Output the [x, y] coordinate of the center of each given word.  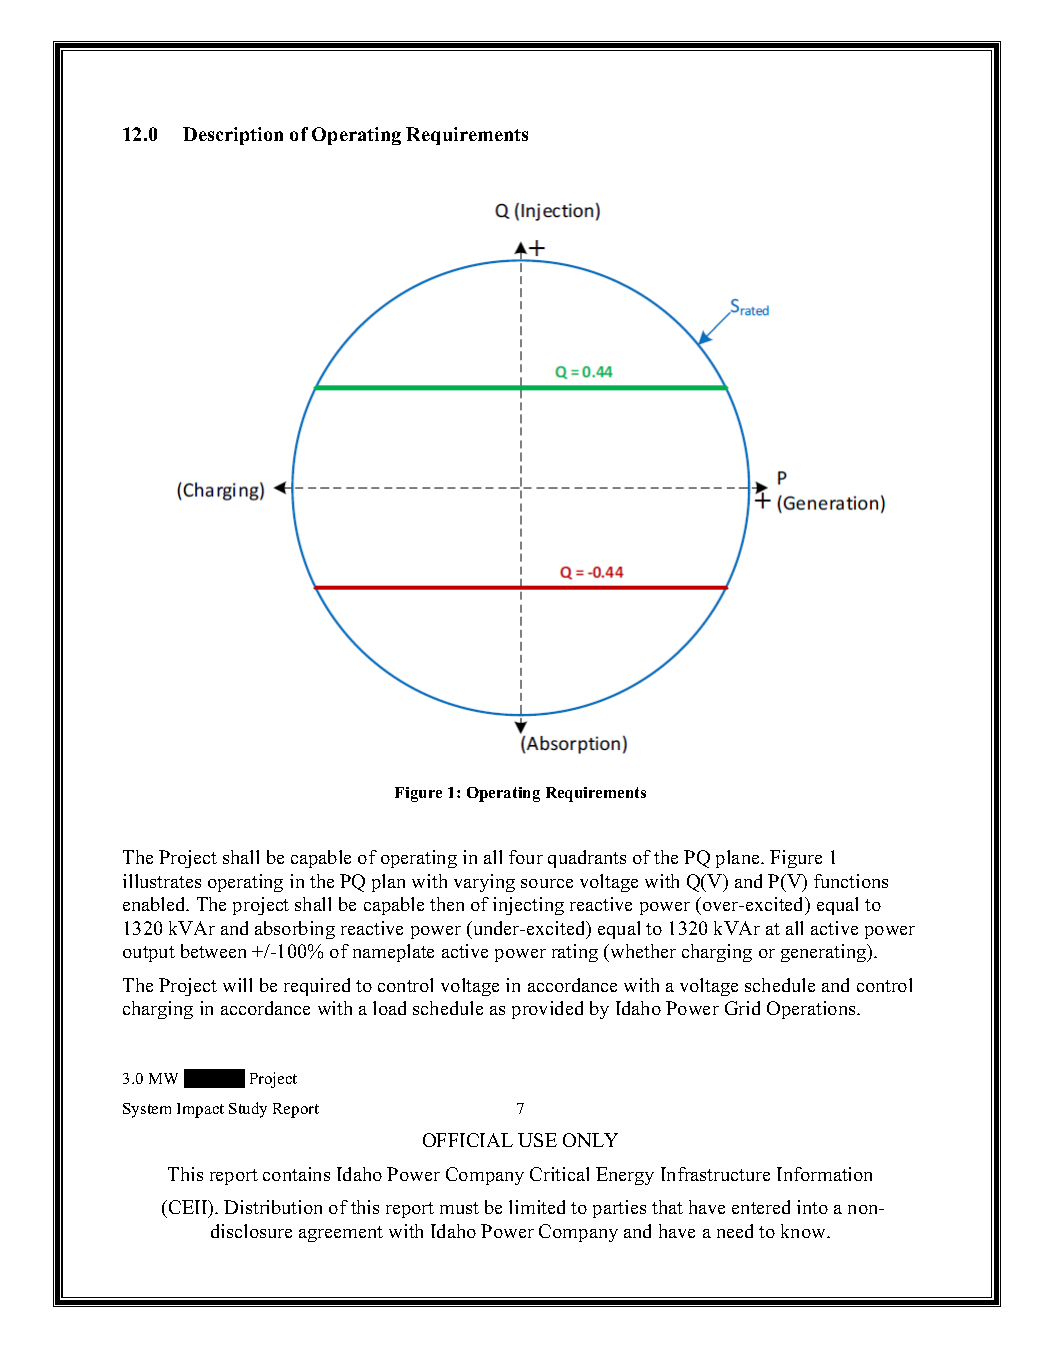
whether [642, 951]
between [213, 951]
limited [537, 1207]
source [547, 883]
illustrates [162, 881]
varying [484, 883]
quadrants [587, 859]
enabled [155, 904]
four [526, 857]
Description [233, 136]
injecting [528, 906]
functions [851, 881]
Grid [742, 1008]
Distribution [273, 1207]
